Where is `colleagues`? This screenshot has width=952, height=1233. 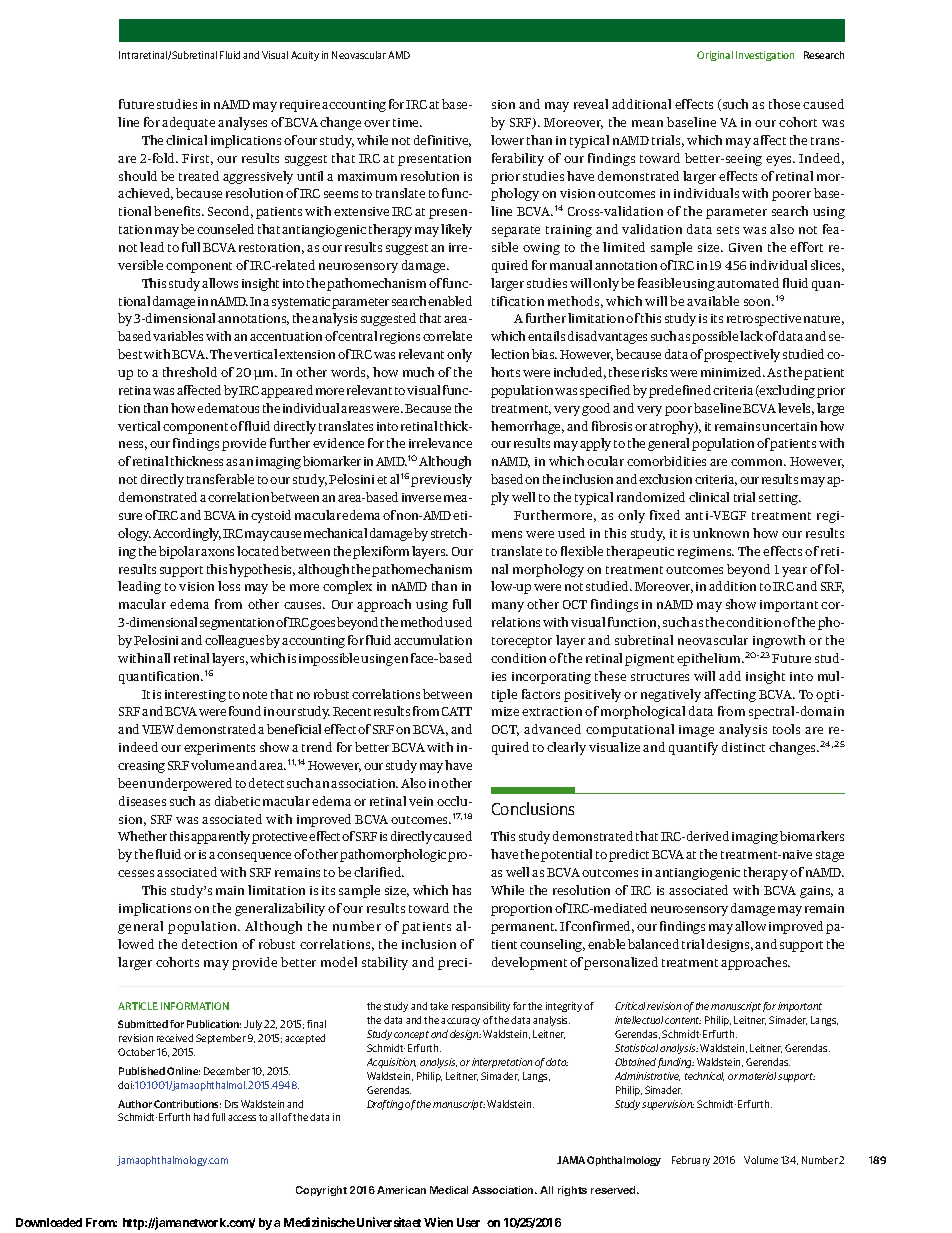
colleagues is located at coordinates (234, 641).
